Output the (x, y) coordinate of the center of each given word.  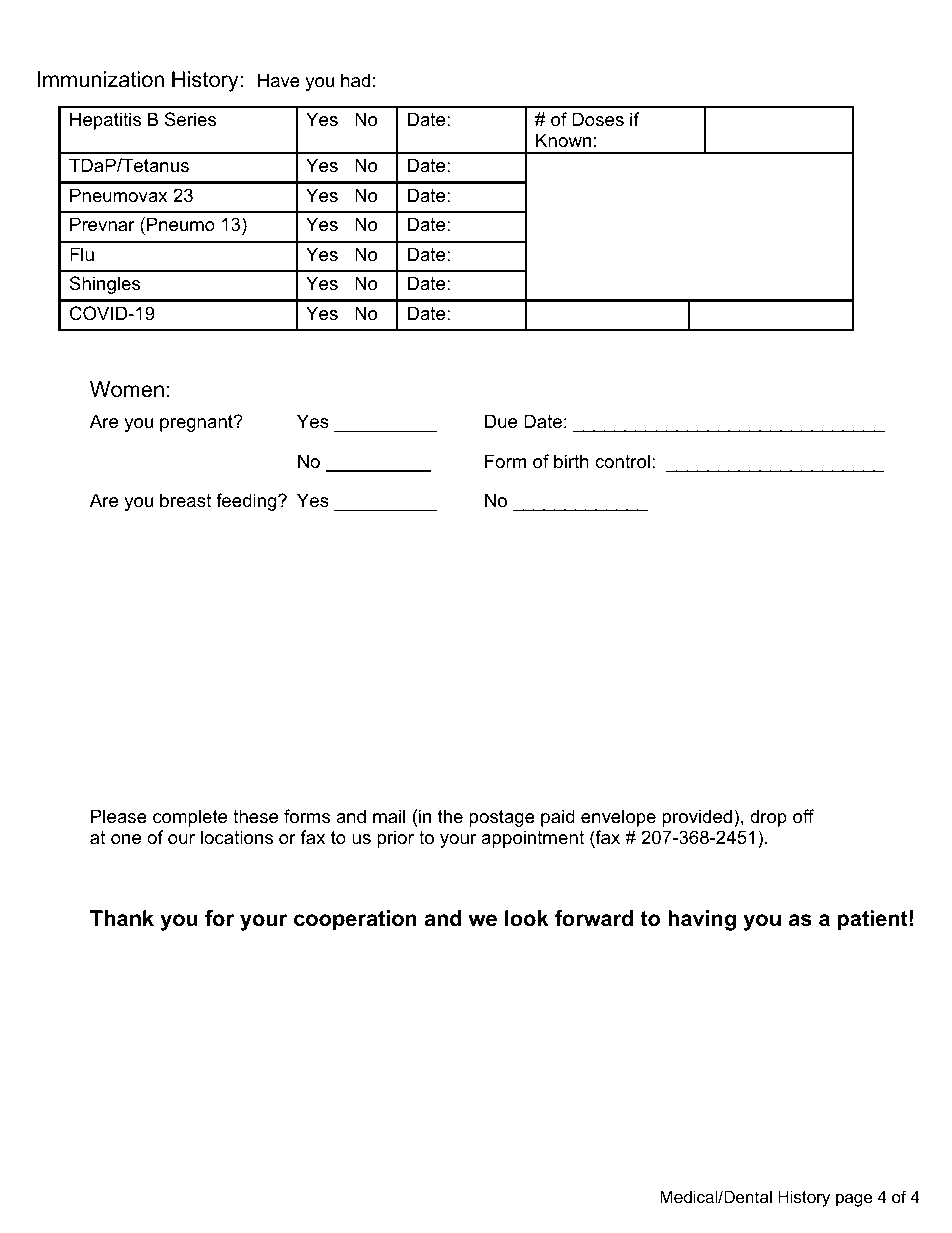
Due (501, 421)
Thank (122, 918)
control (622, 461)
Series (190, 119)
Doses (598, 119)
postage (502, 818)
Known (563, 140)
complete (190, 818)
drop (768, 818)
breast (186, 500)
